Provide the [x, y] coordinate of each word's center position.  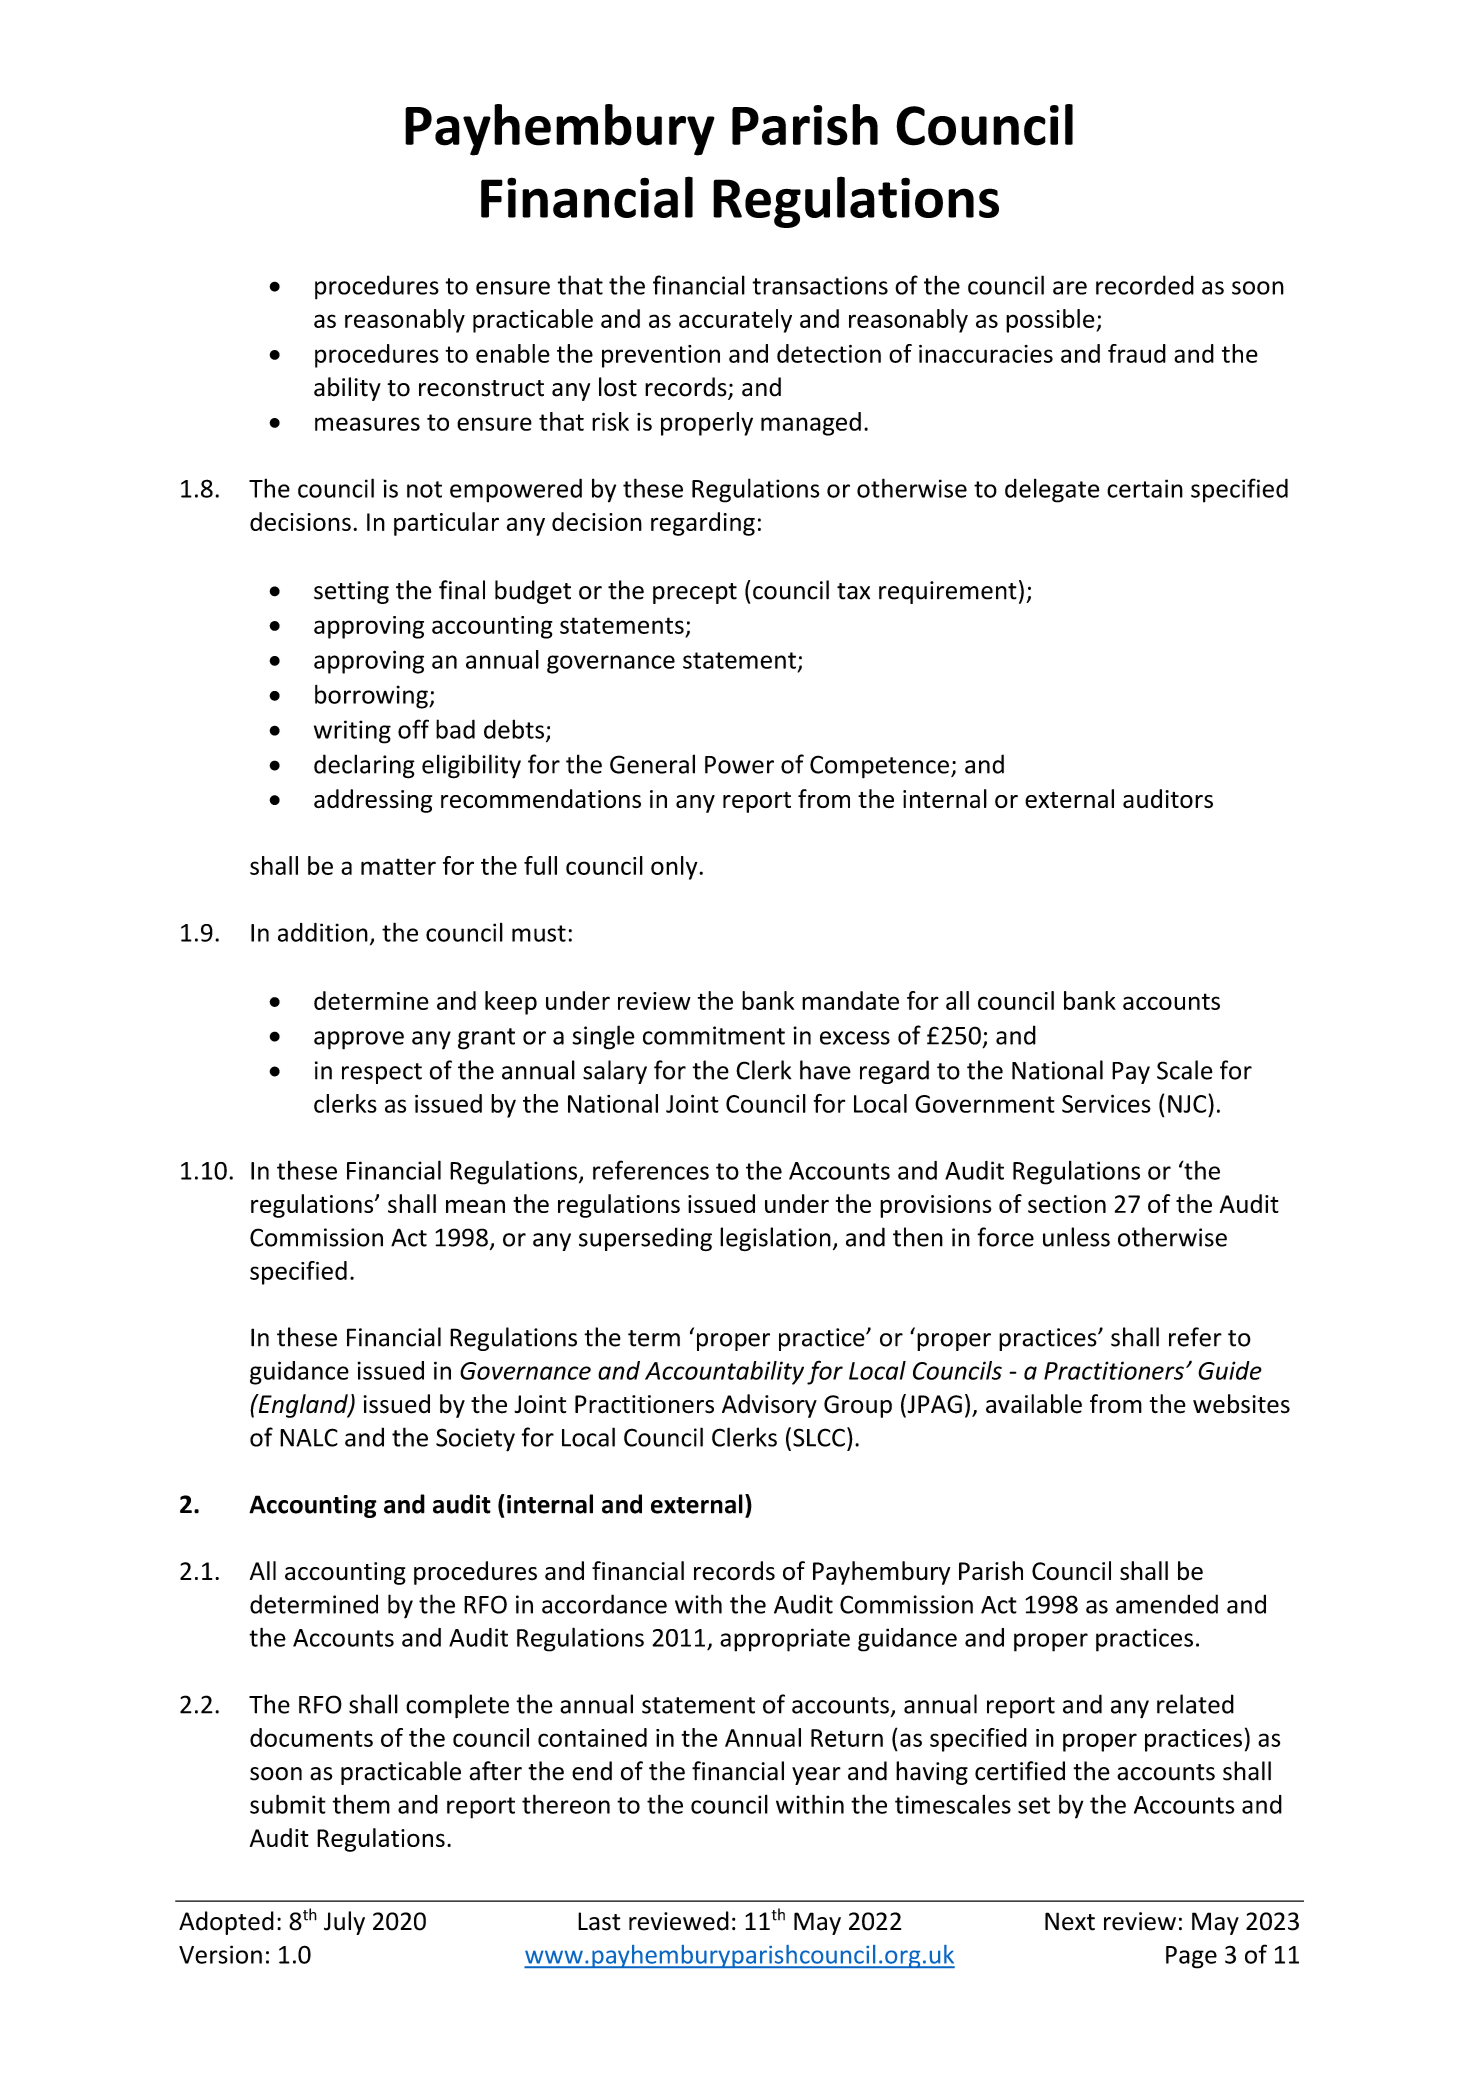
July [344, 1923]
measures [367, 424]
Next [1070, 1921]
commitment [714, 1035]
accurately [735, 321]
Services [1106, 1103]
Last [599, 1921]
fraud [1137, 353]
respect [382, 1073]
